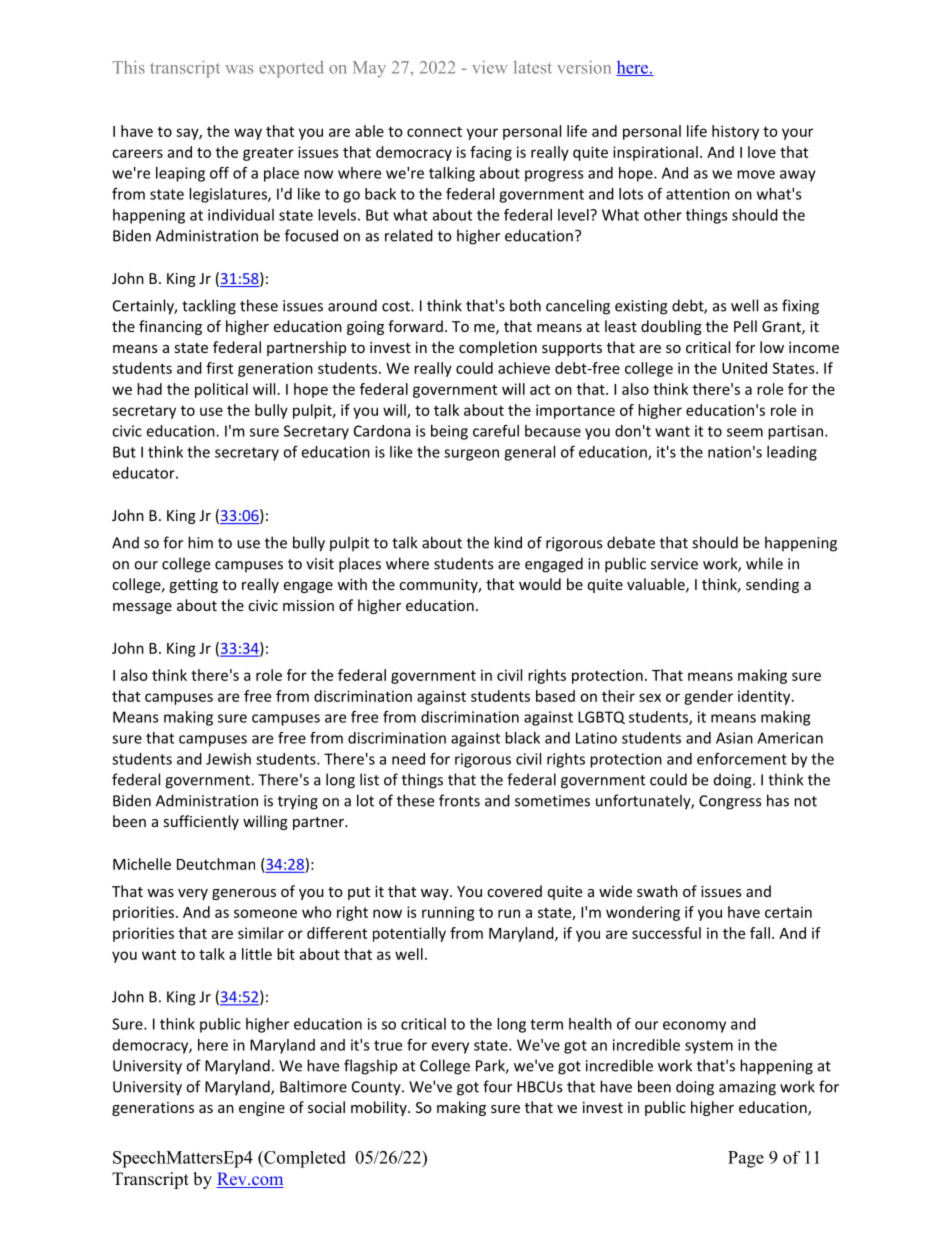 The width and height of the image is (952, 1233). What do you see at coordinates (514, 891) in the image?
I see `covered` at bounding box center [514, 891].
